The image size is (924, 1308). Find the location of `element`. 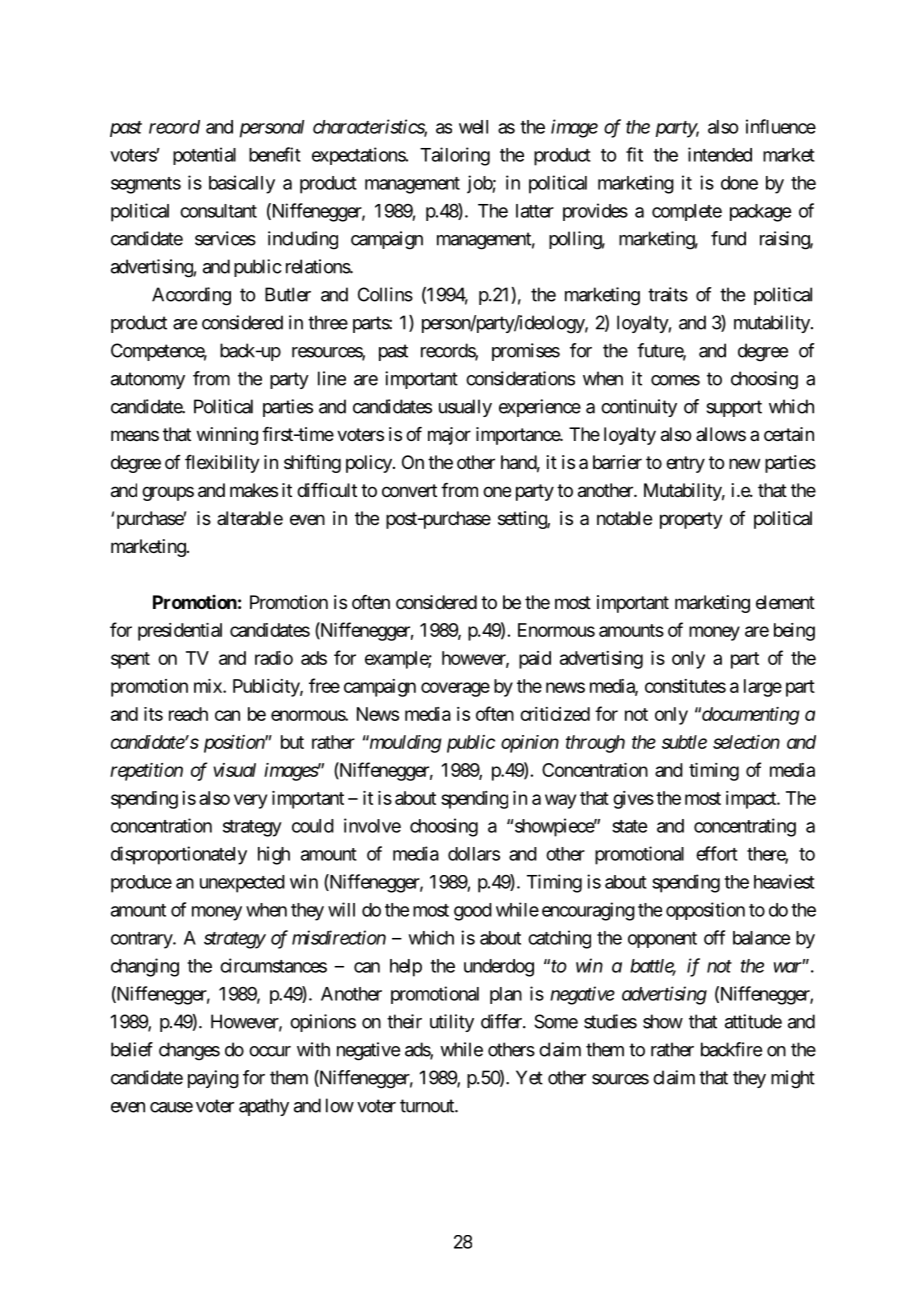

element is located at coordinates (785, 602).
